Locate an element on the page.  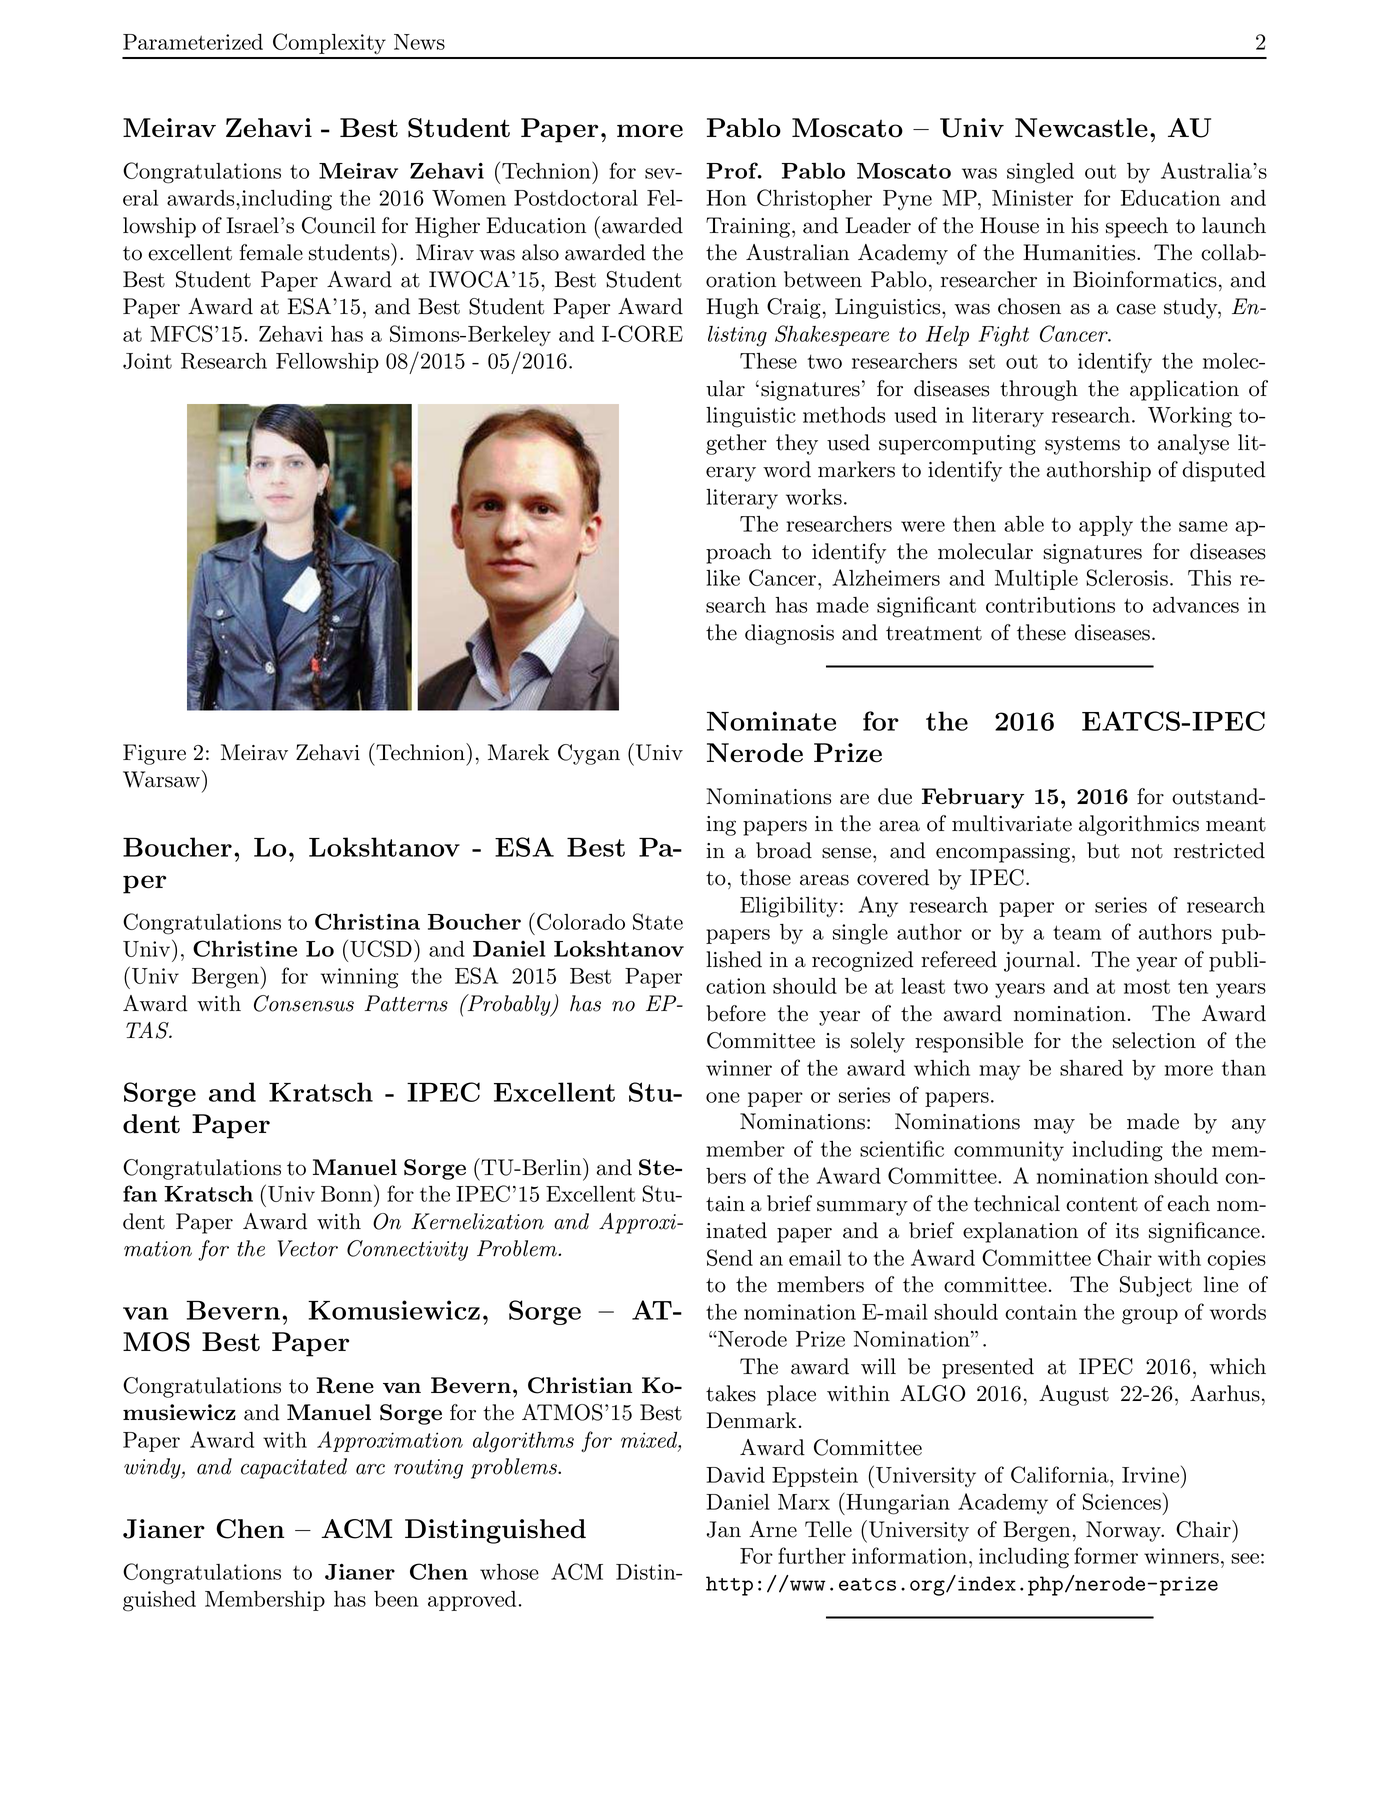
former is located at coordinates (1106, 1555).
